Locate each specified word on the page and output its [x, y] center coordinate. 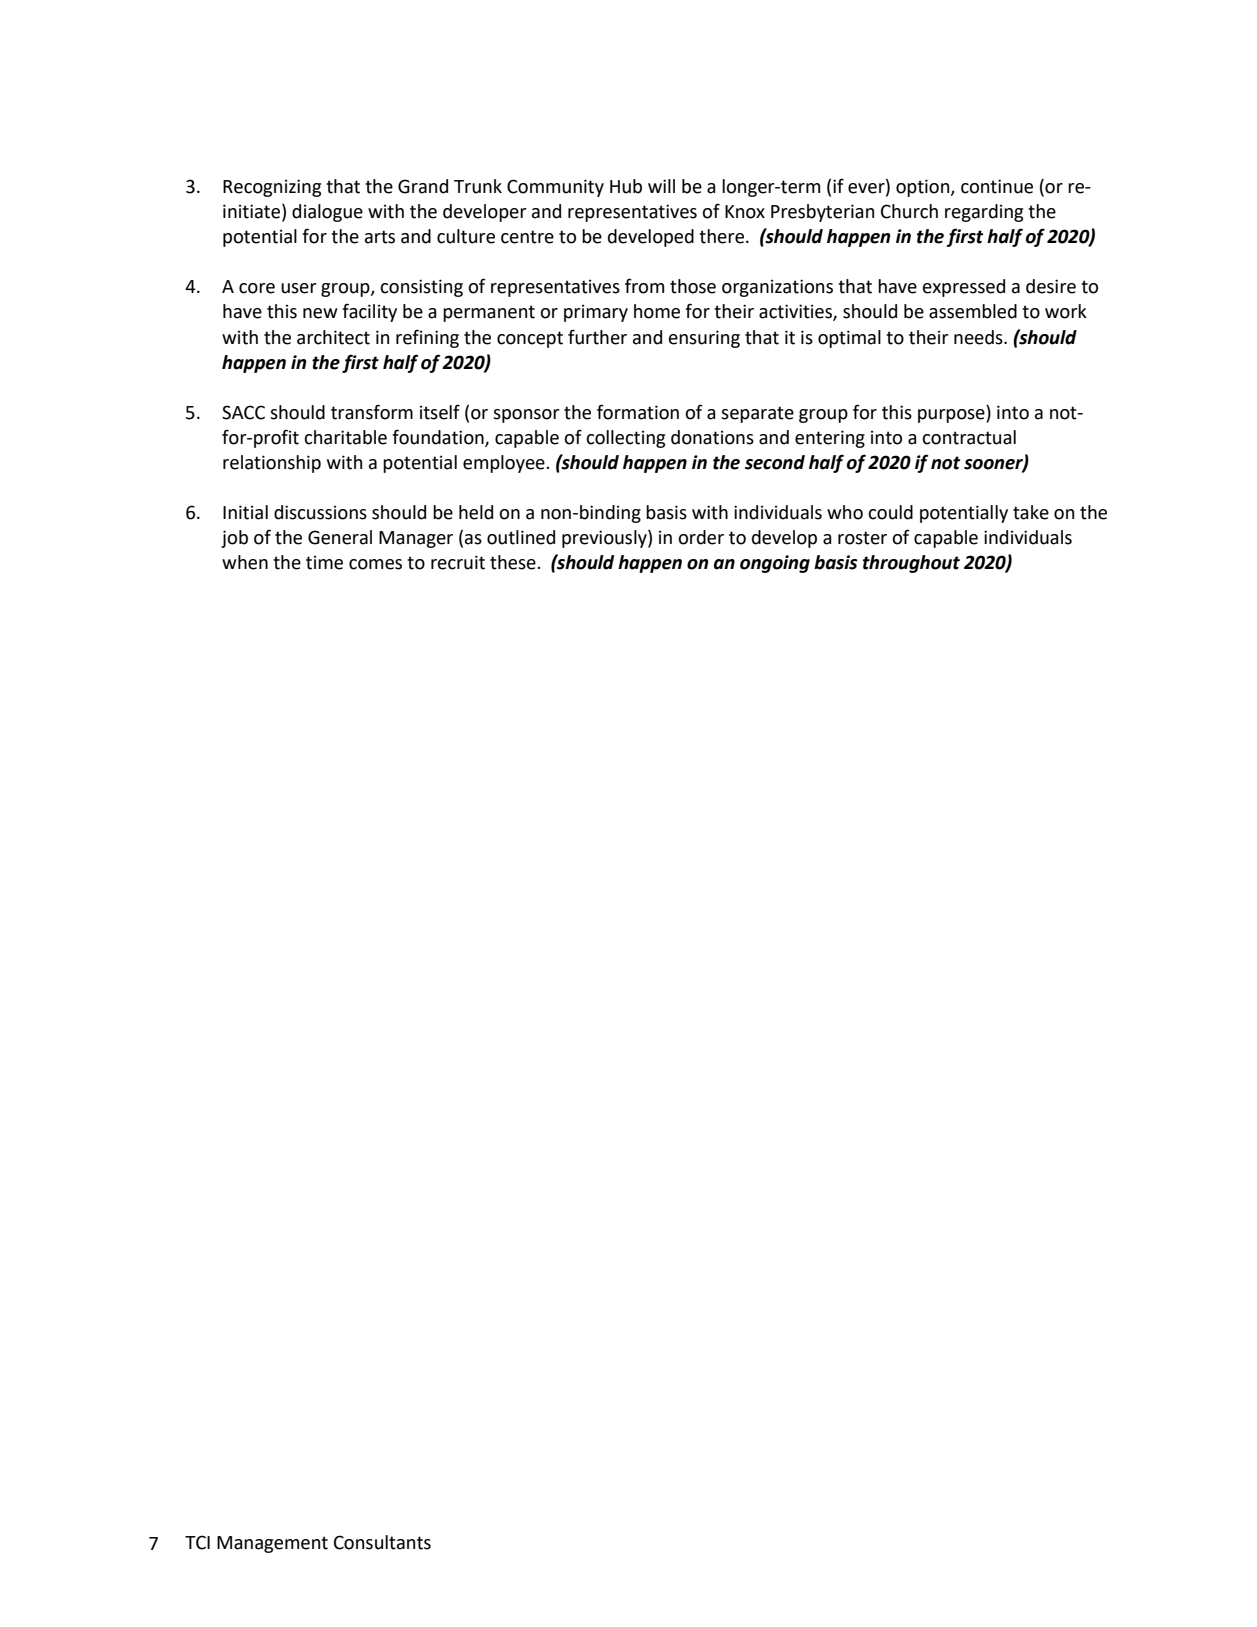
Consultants [382, 1542]
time [324, 562]
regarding [984, 213]
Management [272, 1544]
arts [380, 237]
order [701, 537]
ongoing [775, 564]
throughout [911, 564]
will [661, 186]
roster [862, 538]
